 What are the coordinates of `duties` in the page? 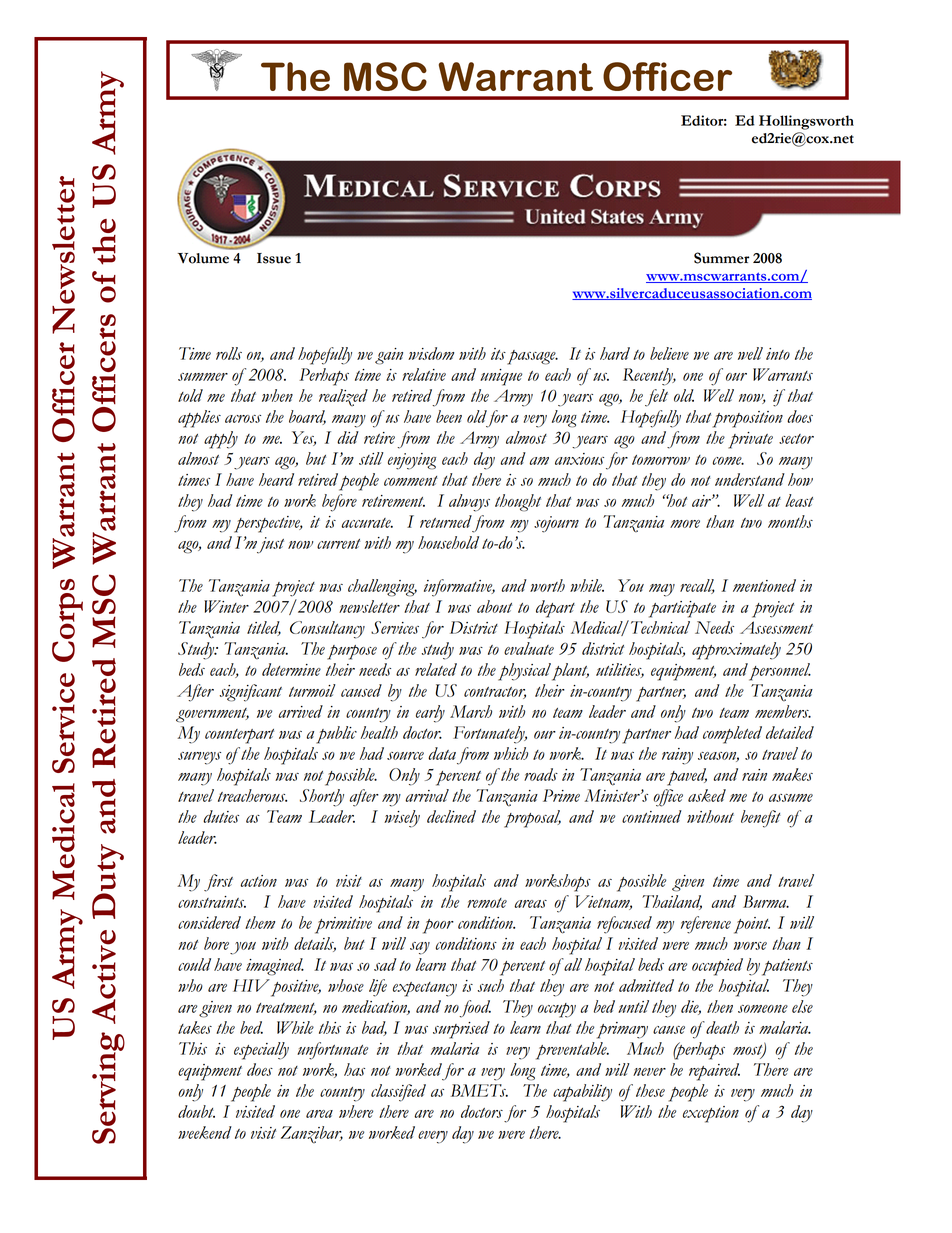 It's located at (221, 816).
